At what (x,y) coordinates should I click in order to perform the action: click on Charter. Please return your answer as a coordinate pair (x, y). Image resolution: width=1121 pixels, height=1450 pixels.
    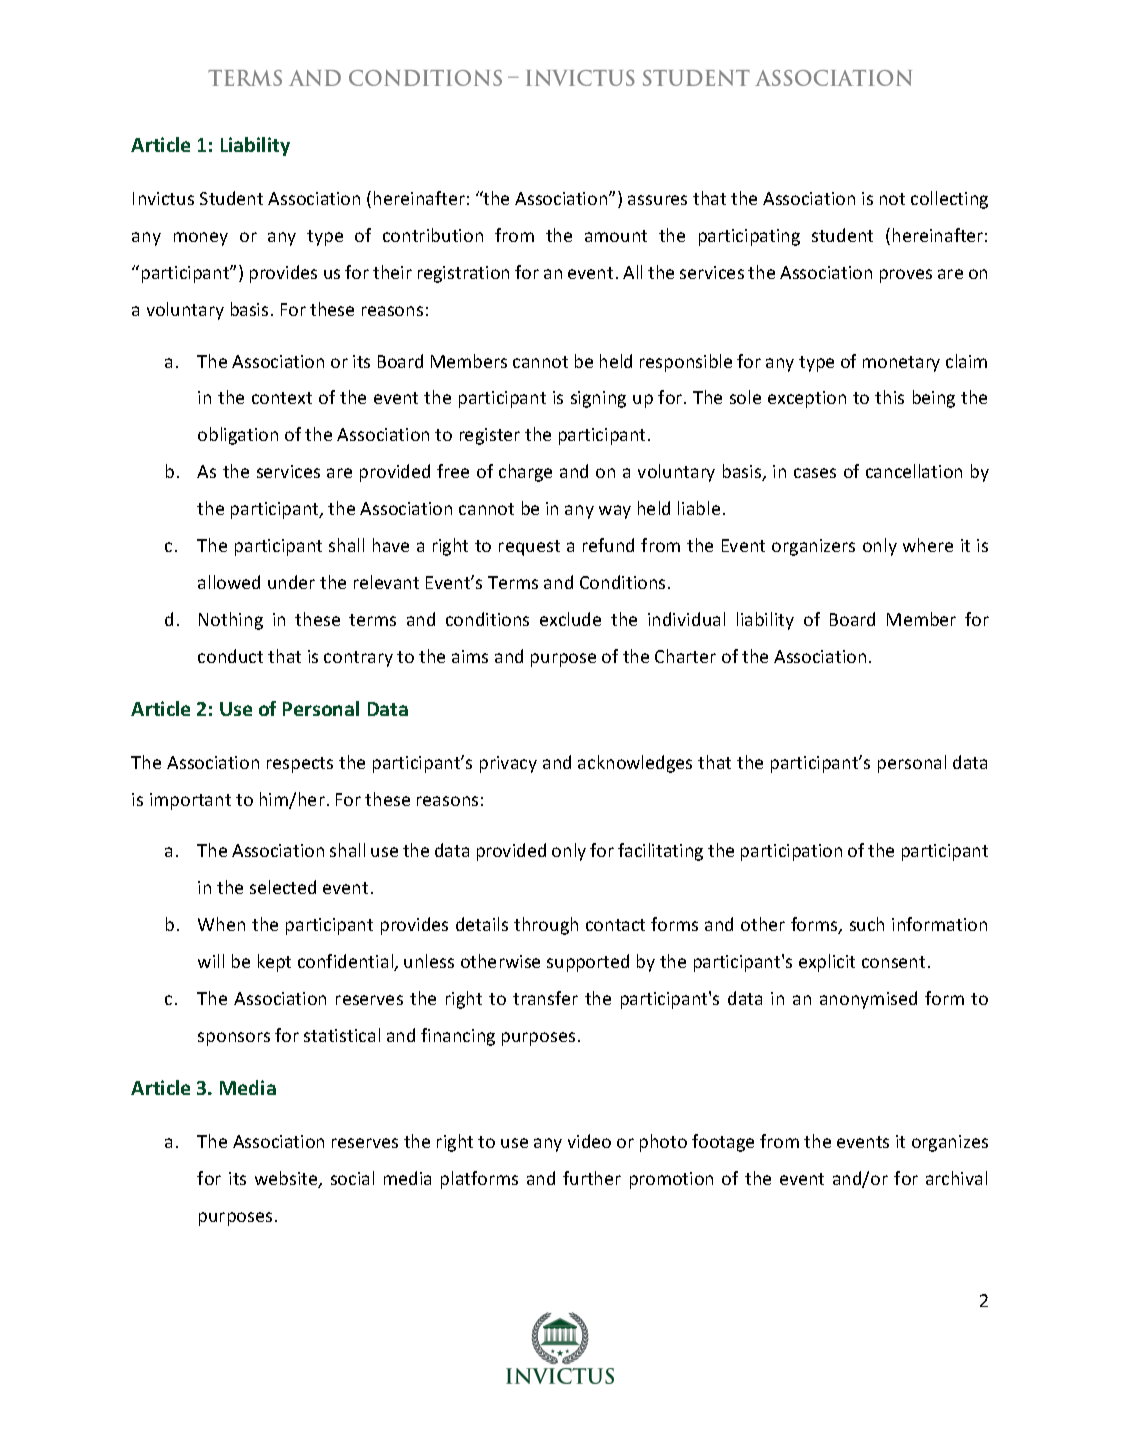
    Looking at the image, I should click on (685, 656).
